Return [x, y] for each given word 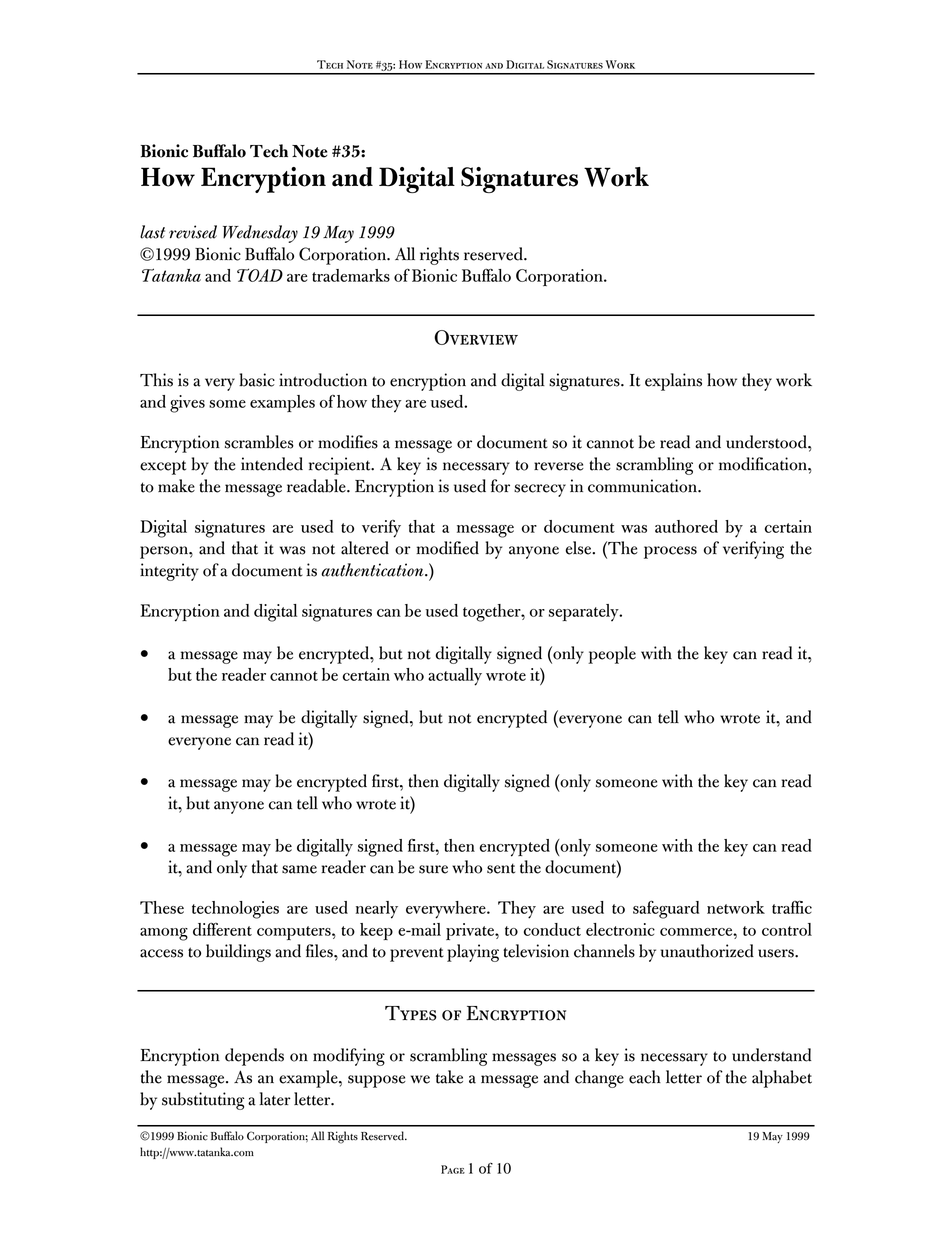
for [500, 486]
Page [453, 1169]
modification [764, 464]
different [222, 929]
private [471, 931]
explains [673, 382]
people [612, 655]
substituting [203, 1101]
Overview [476, 337]
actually [455, 677]
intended [272, 464]
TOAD [260, 275]
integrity [169, 572]
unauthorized [707, 951]
